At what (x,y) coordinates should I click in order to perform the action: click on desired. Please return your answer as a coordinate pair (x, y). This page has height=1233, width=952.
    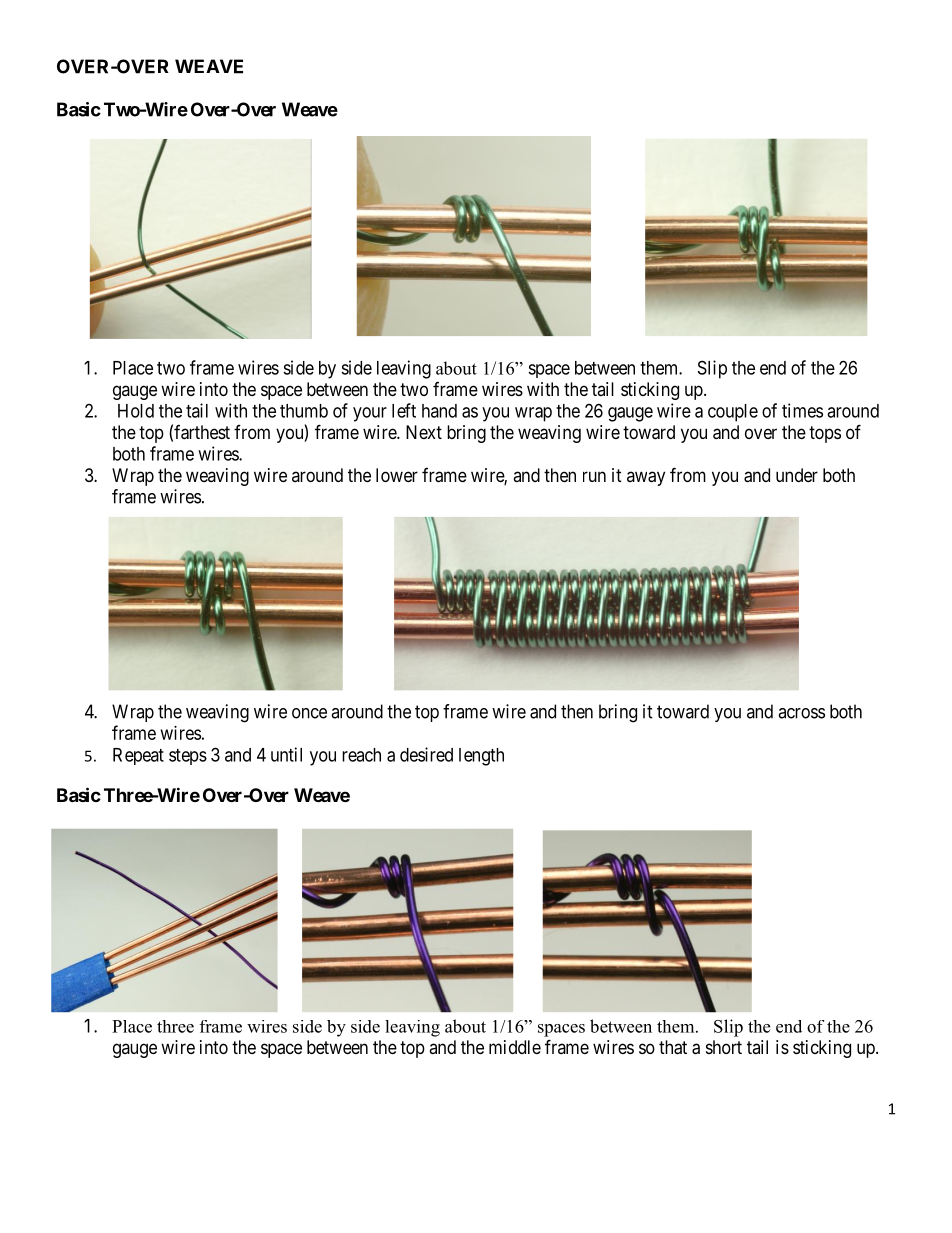
    Looking at the image, I should click on (426, 754).
